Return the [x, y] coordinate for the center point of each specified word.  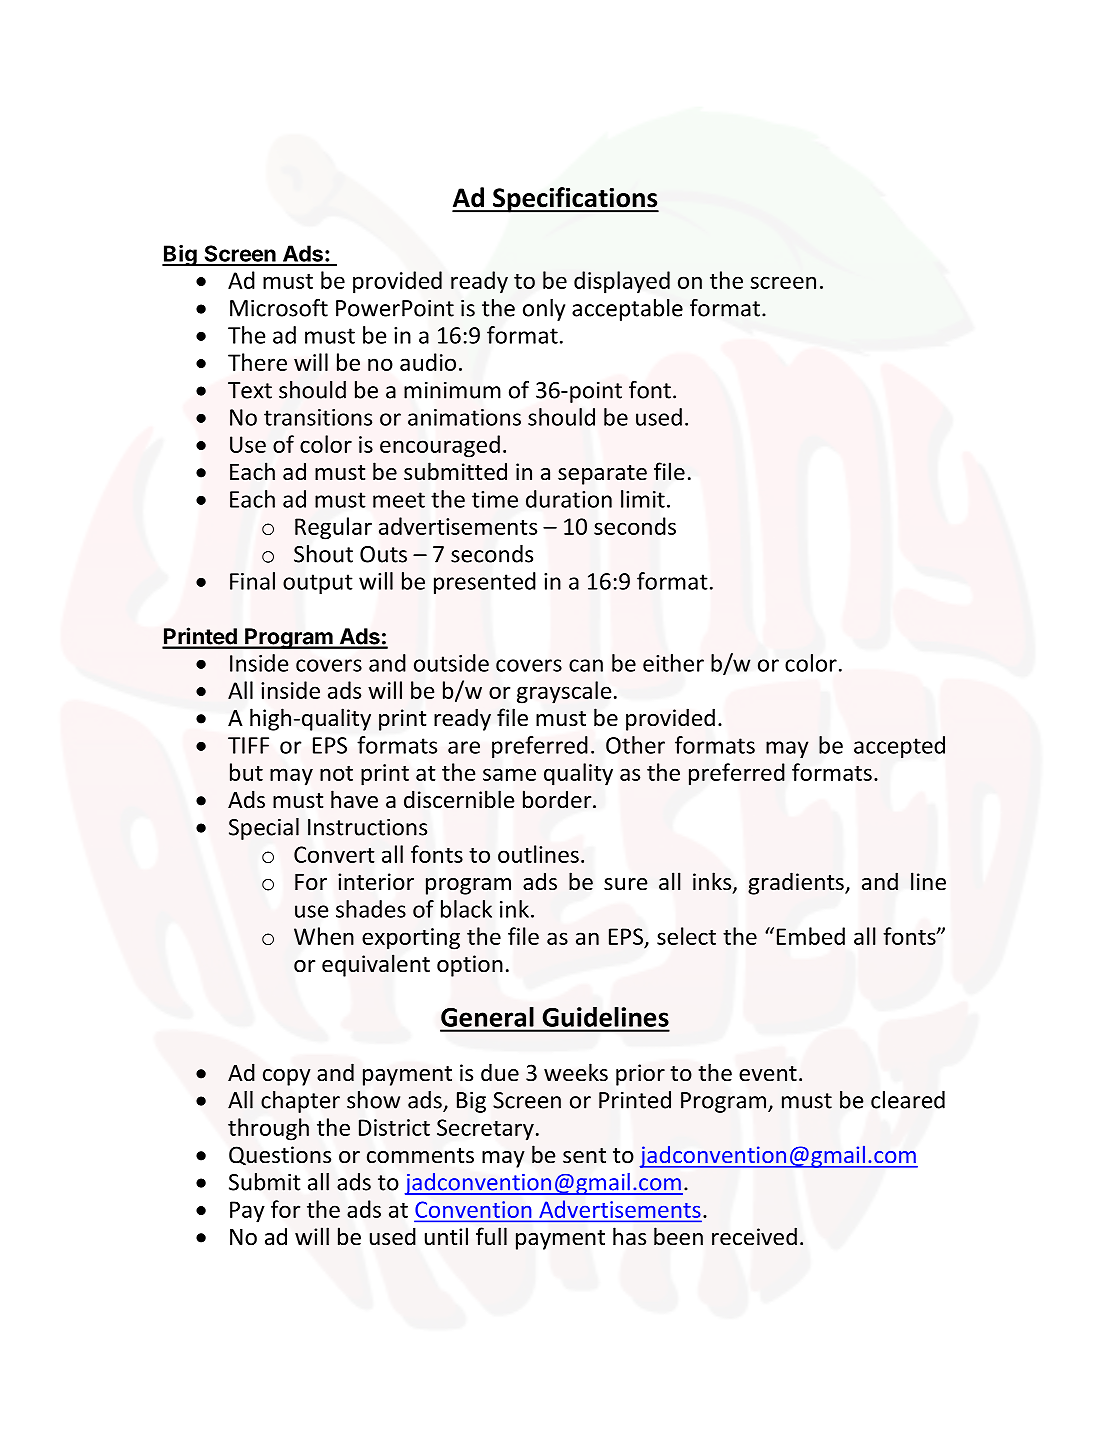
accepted [899, 747]
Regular [333, 528]
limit [643, 499]
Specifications [575, 200]
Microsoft [279, 308]
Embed [811, 936]
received [754, 1236]
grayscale [564, 692]
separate [602, 475]
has [629, 1236]
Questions [280, 1155]
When [324, 936]
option [470, 966]
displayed [622, 282]
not [336, 773]
